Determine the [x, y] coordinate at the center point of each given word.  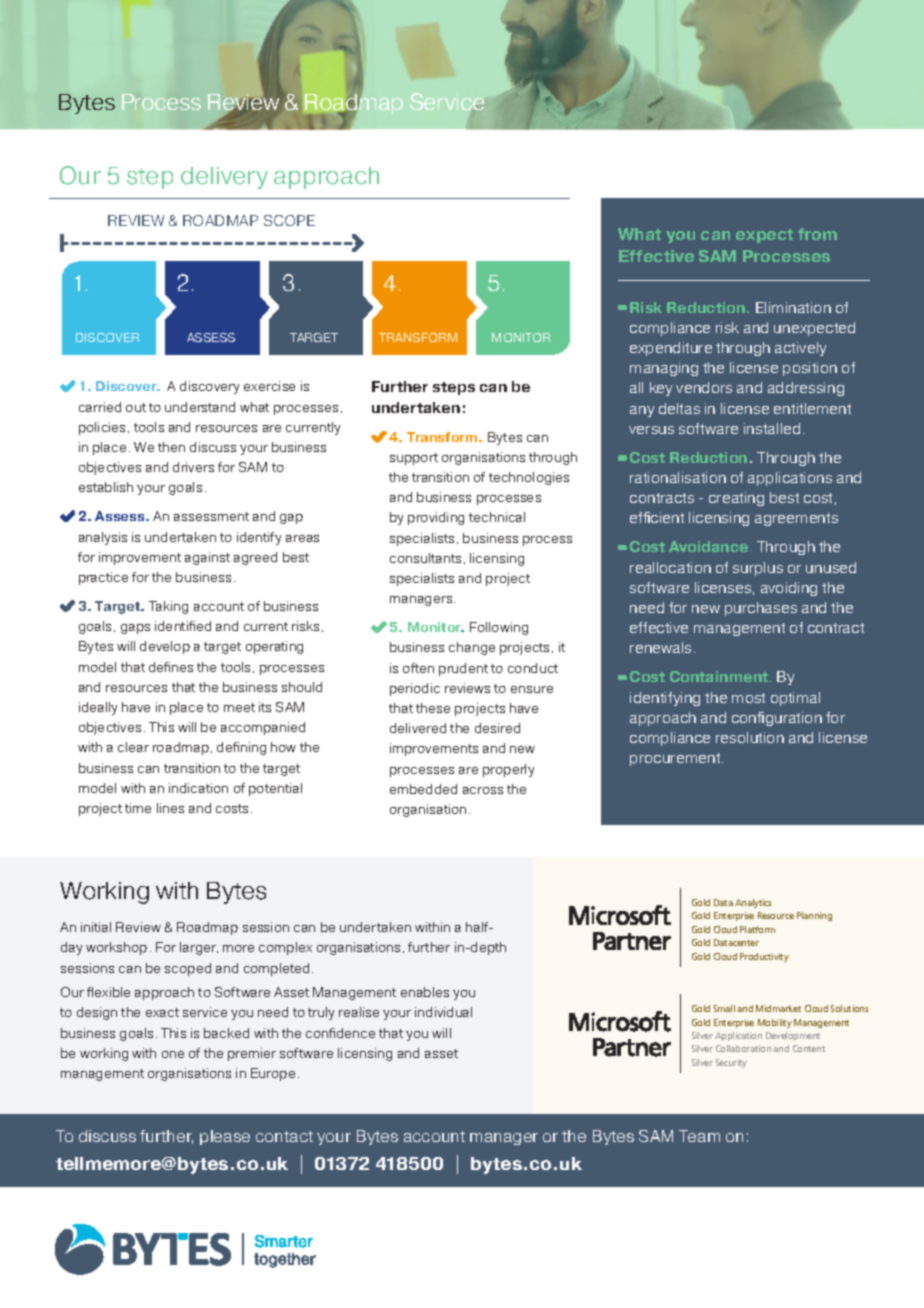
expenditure [671, 349]
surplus [758, 569]
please [225, 1137]
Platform [757, 929]
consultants [425, 558]
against [207, 558]
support [414, 459]
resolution [750, 737]
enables [425, 992]
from [817, 234]
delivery [224, 178]
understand [200, 407]
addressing [806, 389]
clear [133, 747]
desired [497, 728]
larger [199, 948]
